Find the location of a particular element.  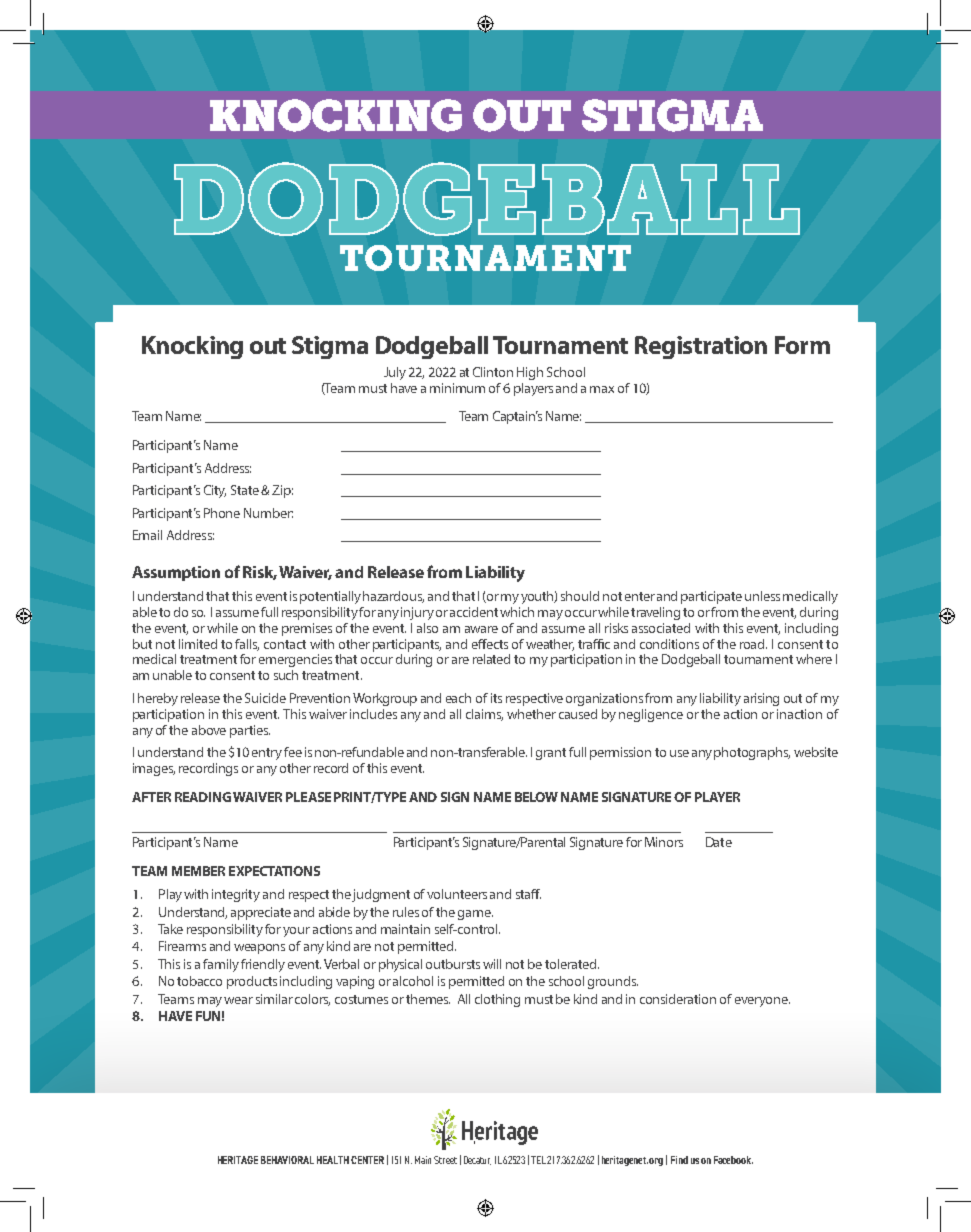

READING is located at coordinates (203, 797).
